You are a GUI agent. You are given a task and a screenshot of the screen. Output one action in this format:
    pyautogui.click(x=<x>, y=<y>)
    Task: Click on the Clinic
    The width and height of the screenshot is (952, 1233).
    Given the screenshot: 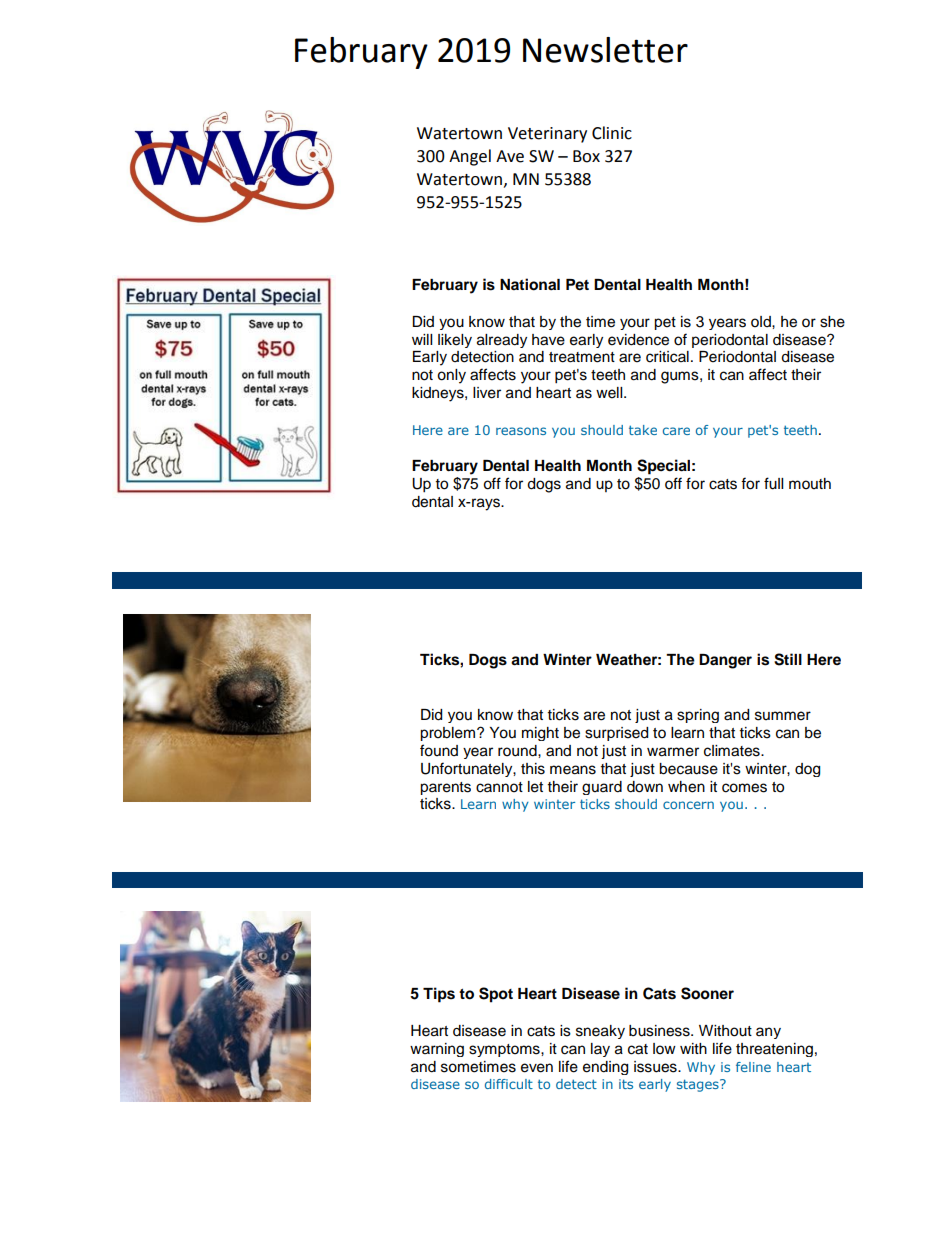 What is the action you would take?
    pyautogui.click(x=612, y=133)
